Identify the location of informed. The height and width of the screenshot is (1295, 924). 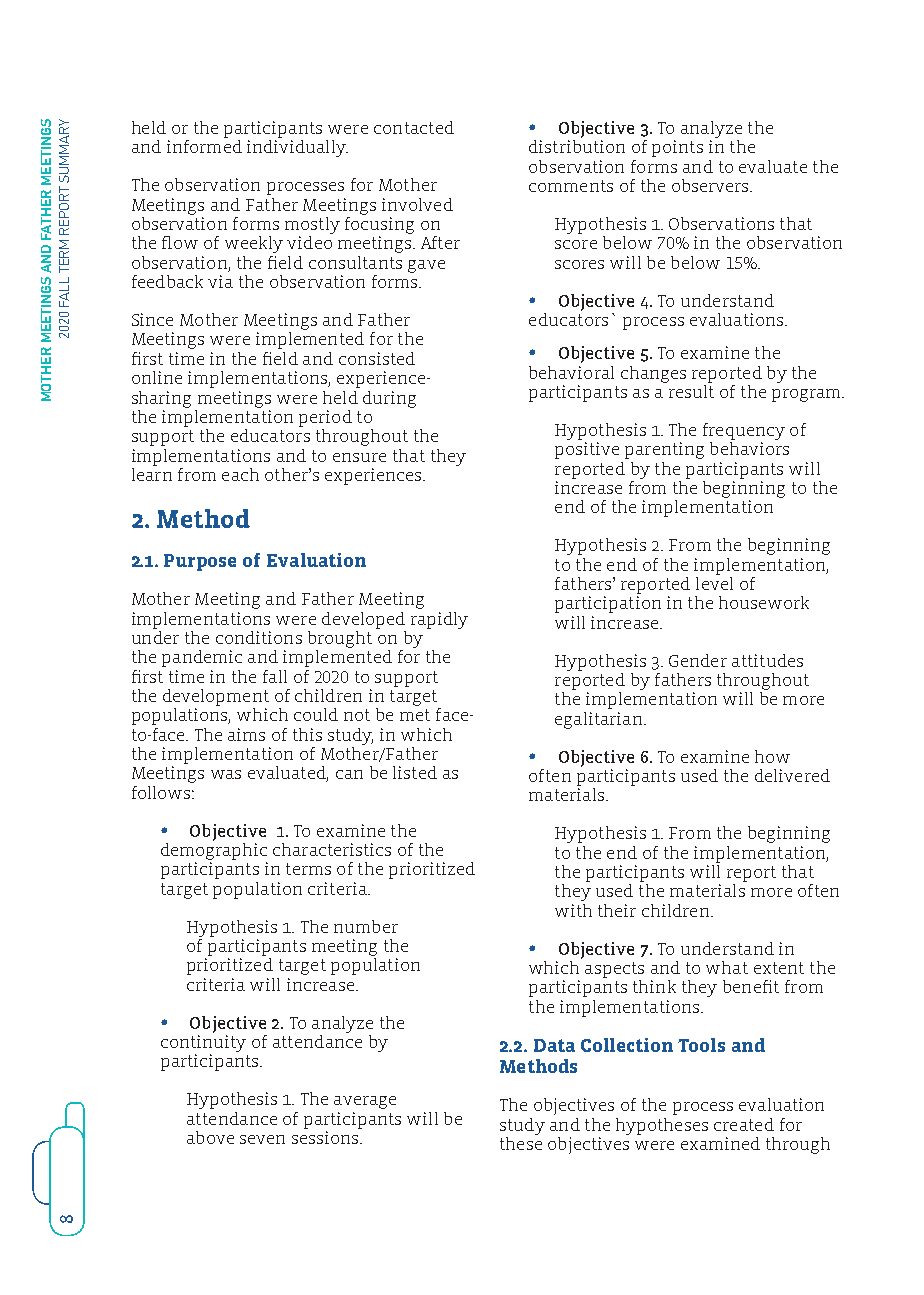
(204, 145).
